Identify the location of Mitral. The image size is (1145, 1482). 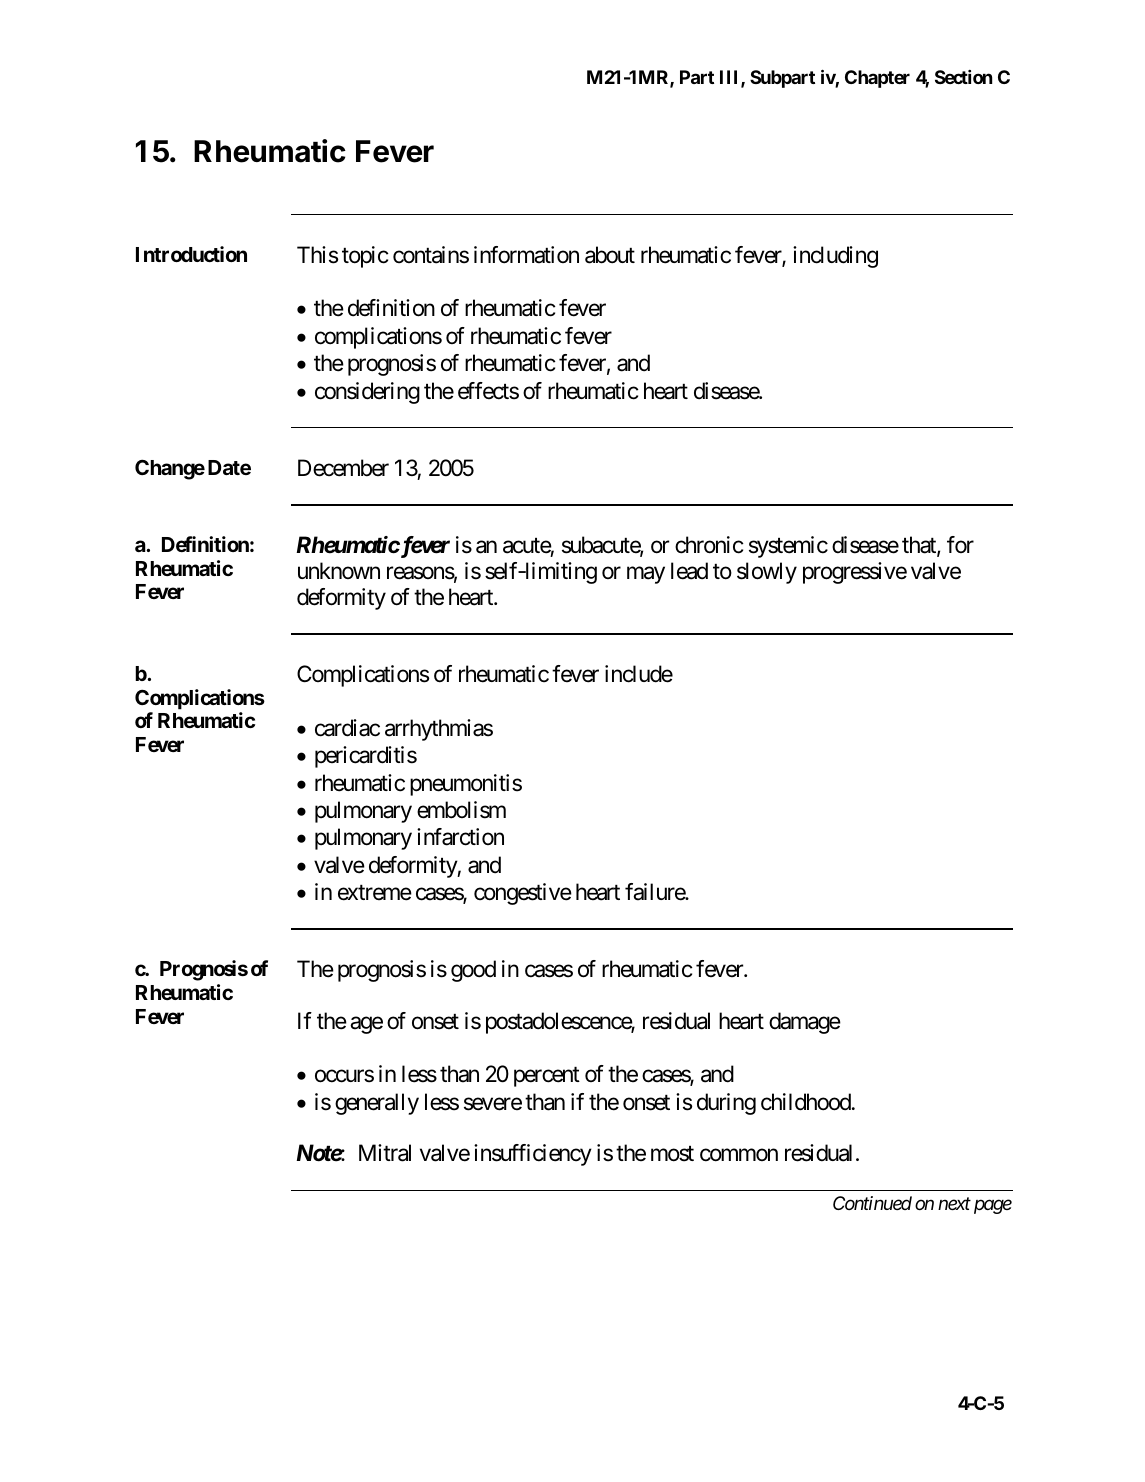
(385, 1153).
